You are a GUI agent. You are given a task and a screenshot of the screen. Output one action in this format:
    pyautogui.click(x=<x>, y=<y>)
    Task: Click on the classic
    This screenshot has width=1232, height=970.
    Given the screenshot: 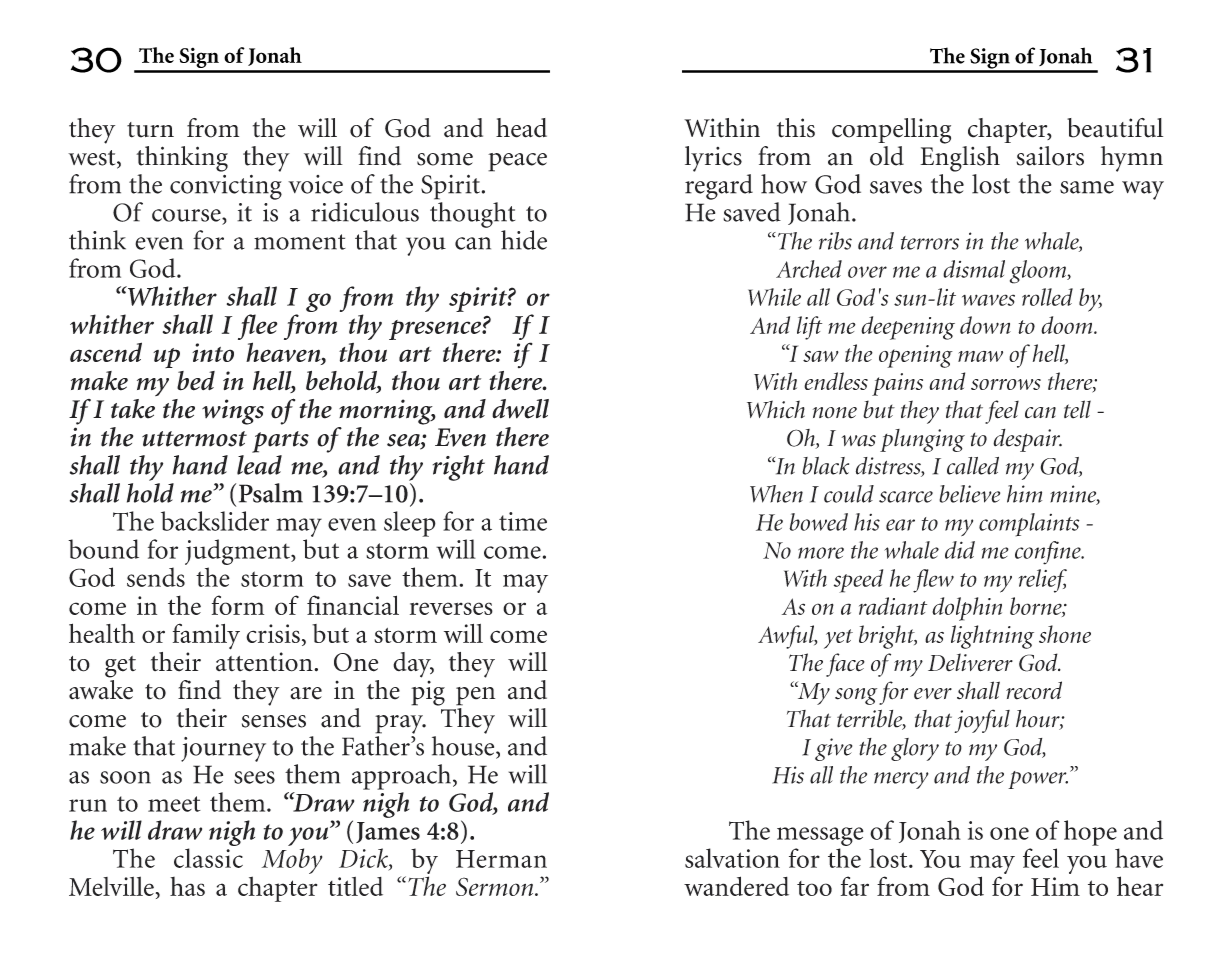 What is the action you would take?
    pyautogui.click(x=208, y=858)
